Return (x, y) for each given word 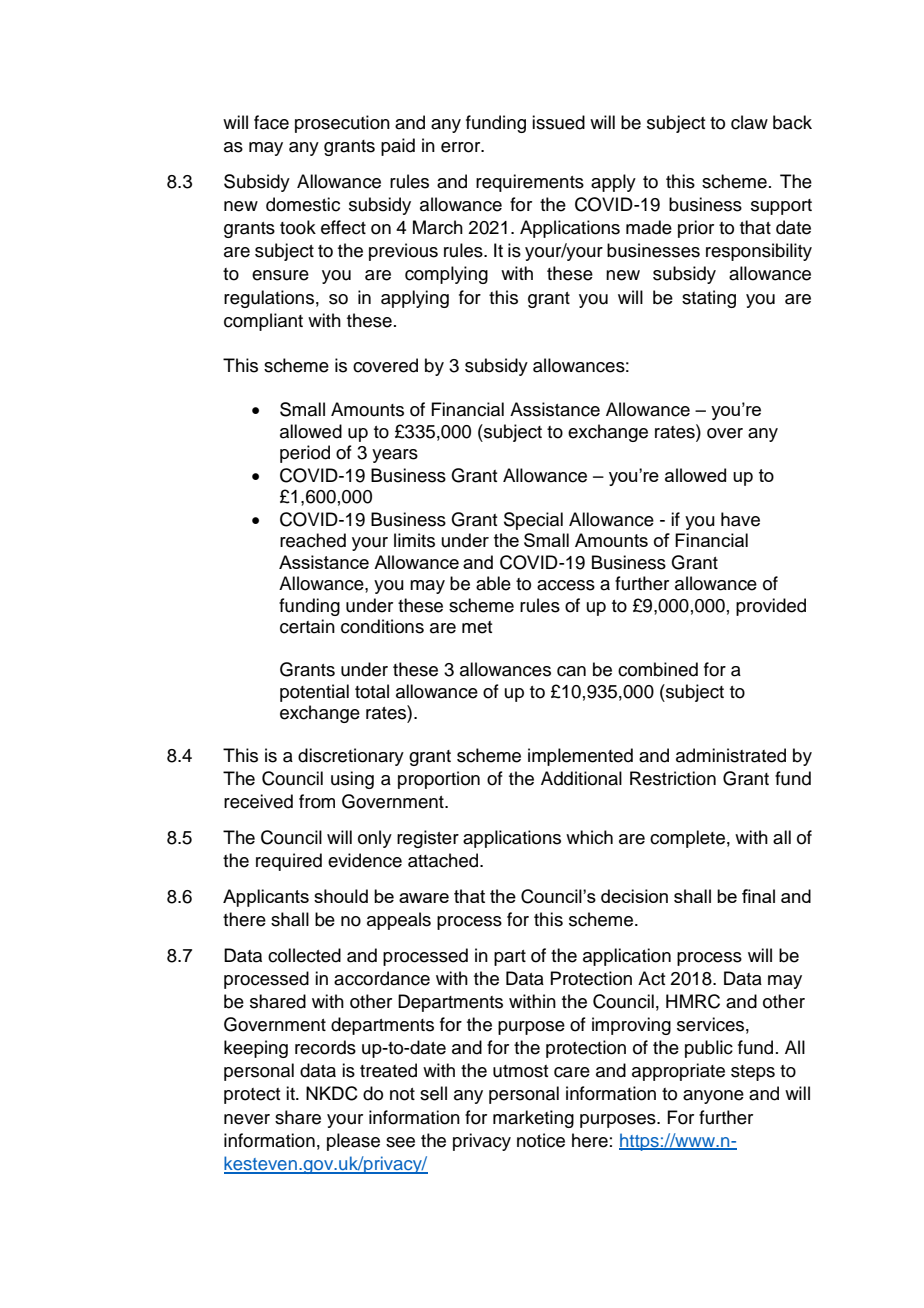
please (353, 1142)
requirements (530, 183)
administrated (731, 755)
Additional (581, 778)
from (317, 801)
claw (749, 122)
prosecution (342, 124)
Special (533, 521)
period (305, 454)
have (740, 519)
